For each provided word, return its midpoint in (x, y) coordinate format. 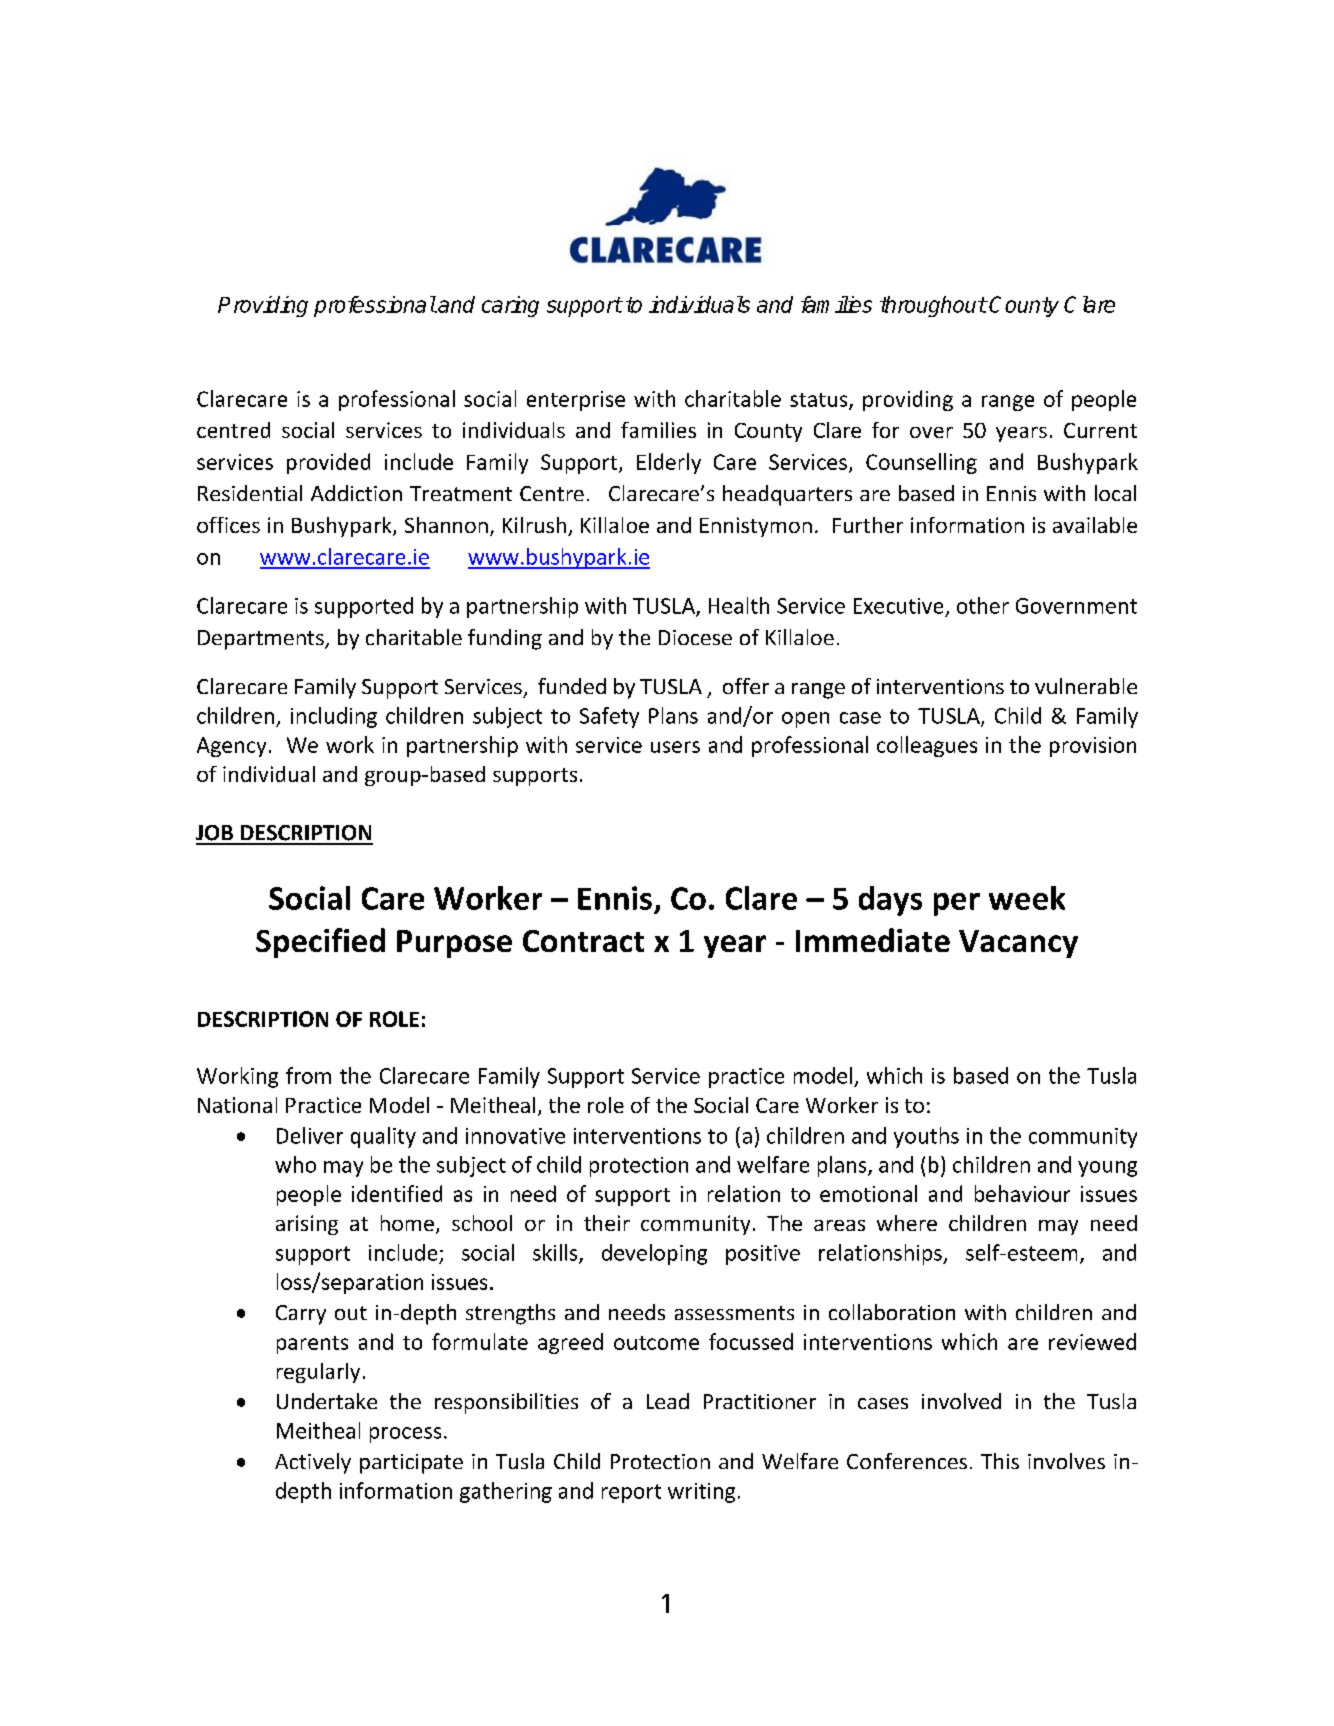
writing (701, 1493)
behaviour (1022, 1193)
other (983, 605)
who (295, 1164)
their (607, 1223)
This (1000, 1461)
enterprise (576, 401)
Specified (320, 943)
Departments (262, 640)
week (1027, 898)
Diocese (695, 637)
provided (328, 463)
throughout (933, 306)
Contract (583, 941)
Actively (313, 1463)
